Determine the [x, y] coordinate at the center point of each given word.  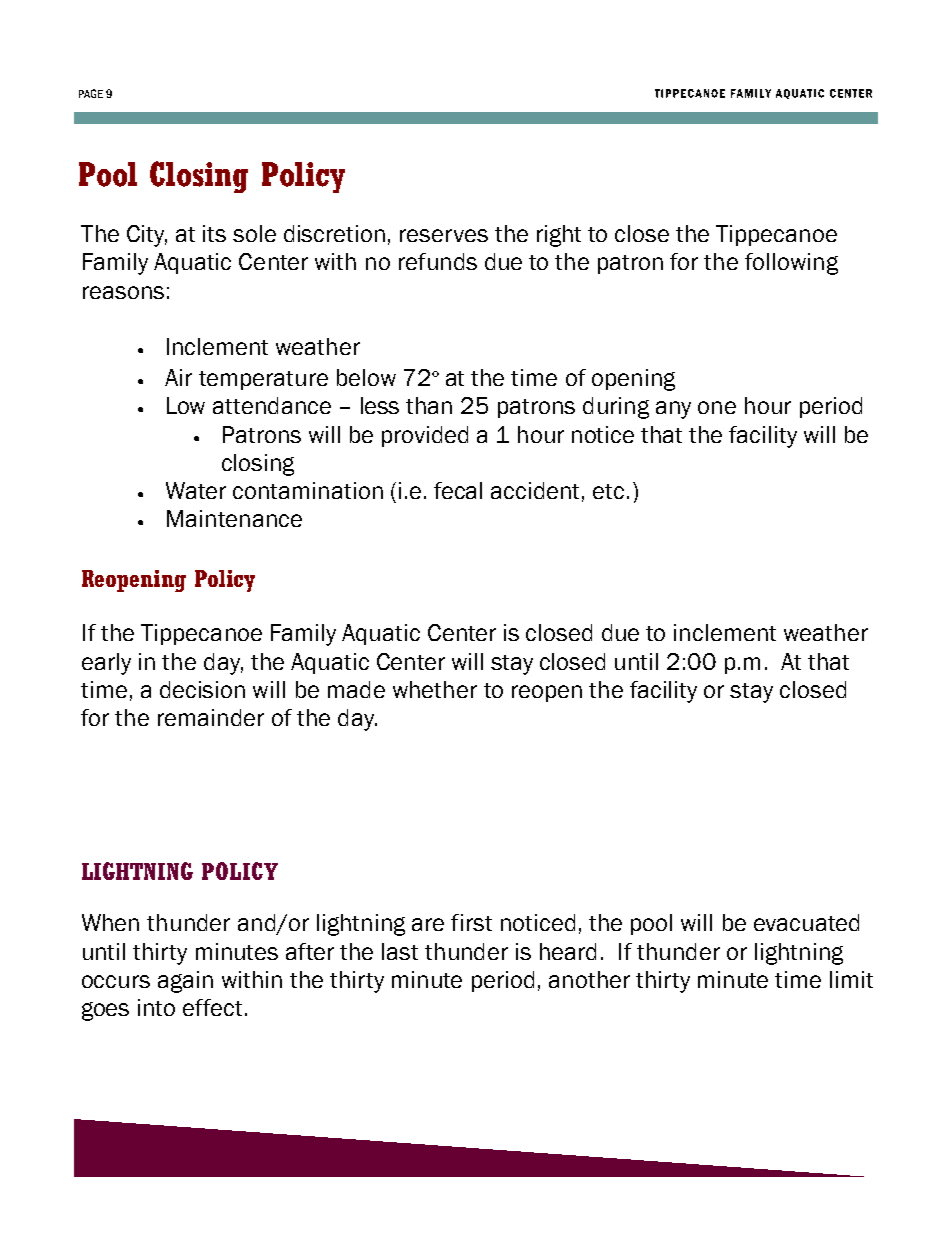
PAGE [91, 93]
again [185, 982]
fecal [458, 490]
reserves [444, 235]
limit [851, 979]
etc [608, 491]
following [791, 264]
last [400, 951]
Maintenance [234, 518]
